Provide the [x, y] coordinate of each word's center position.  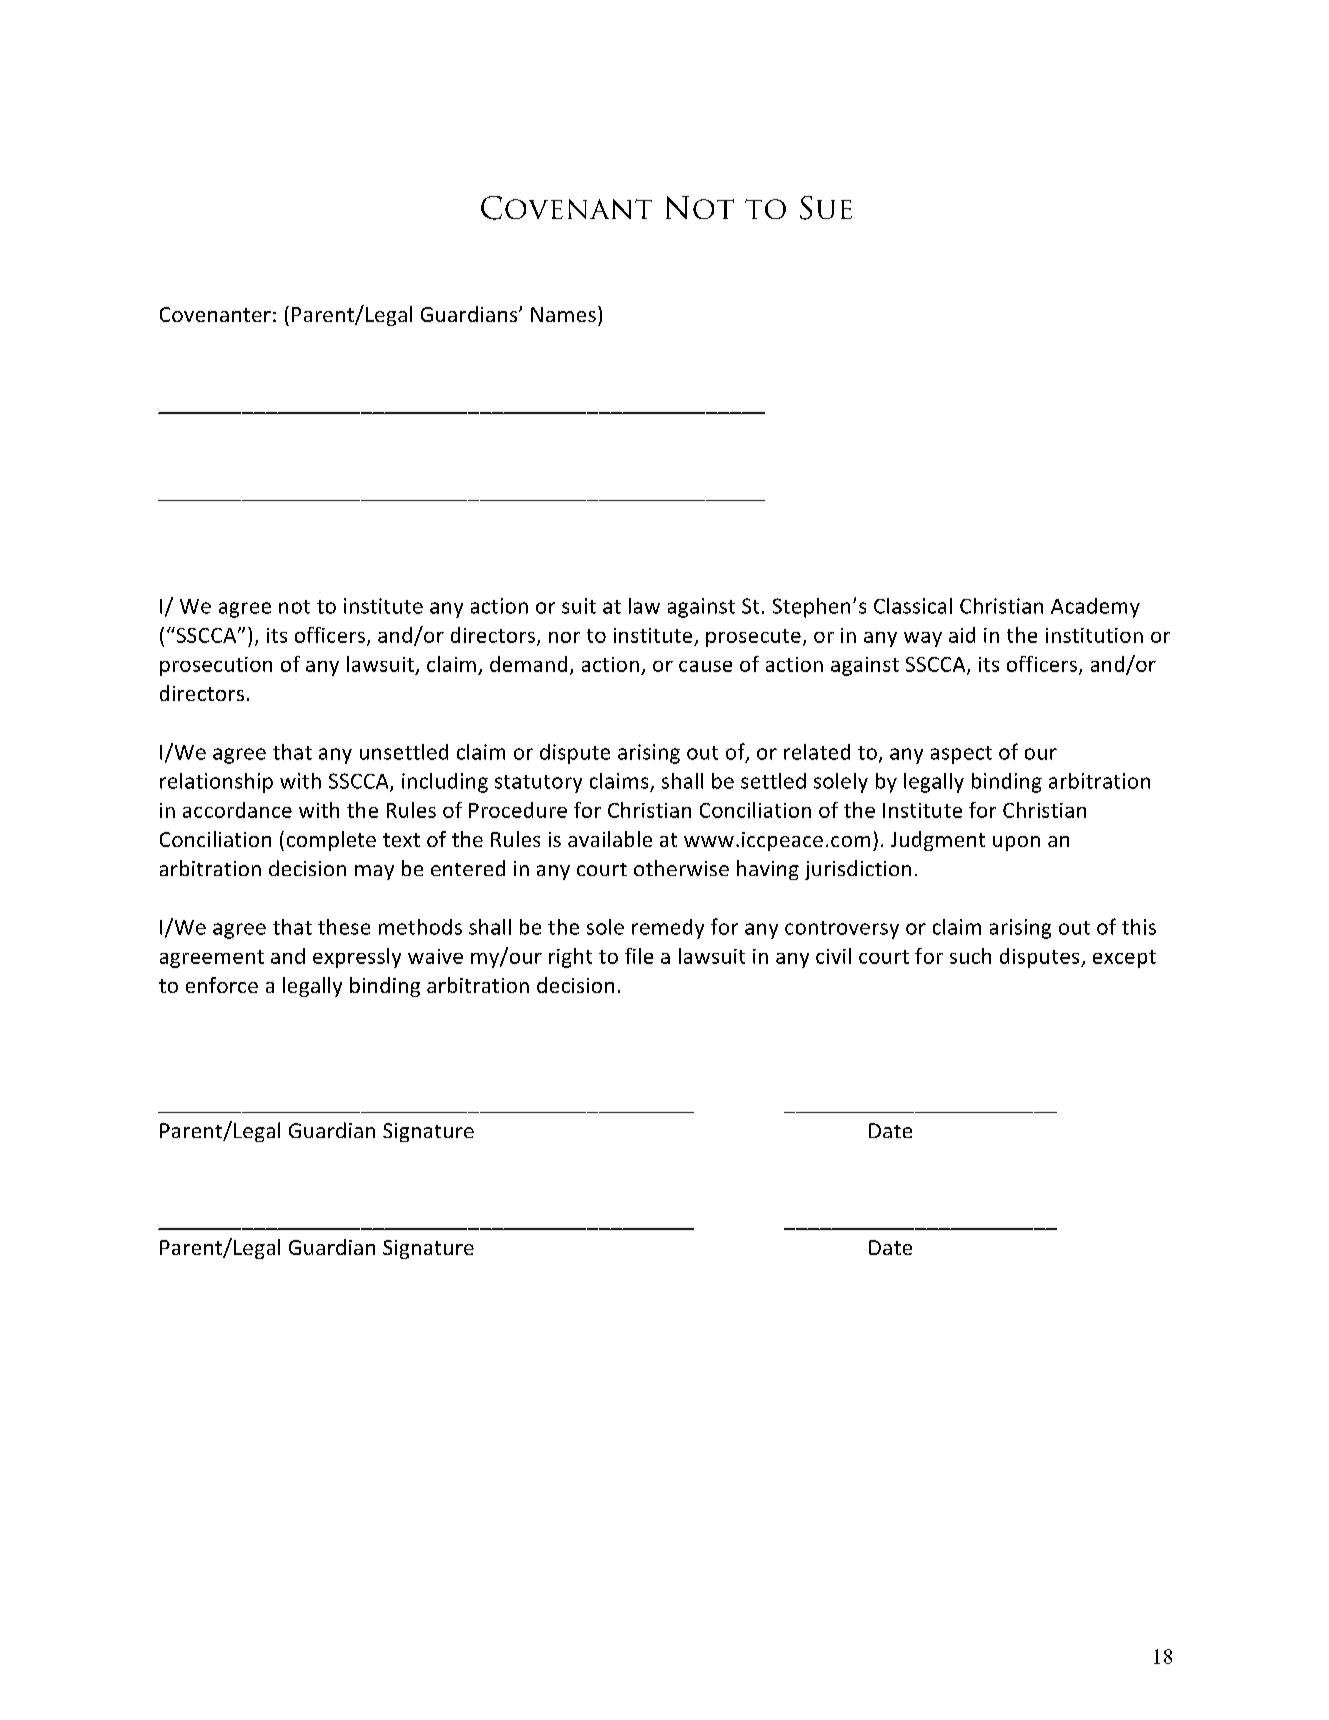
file [639, 956]
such [970, 956]
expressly [357, 958]
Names [563, 314]
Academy [1095, 608]
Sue [826, 208]
